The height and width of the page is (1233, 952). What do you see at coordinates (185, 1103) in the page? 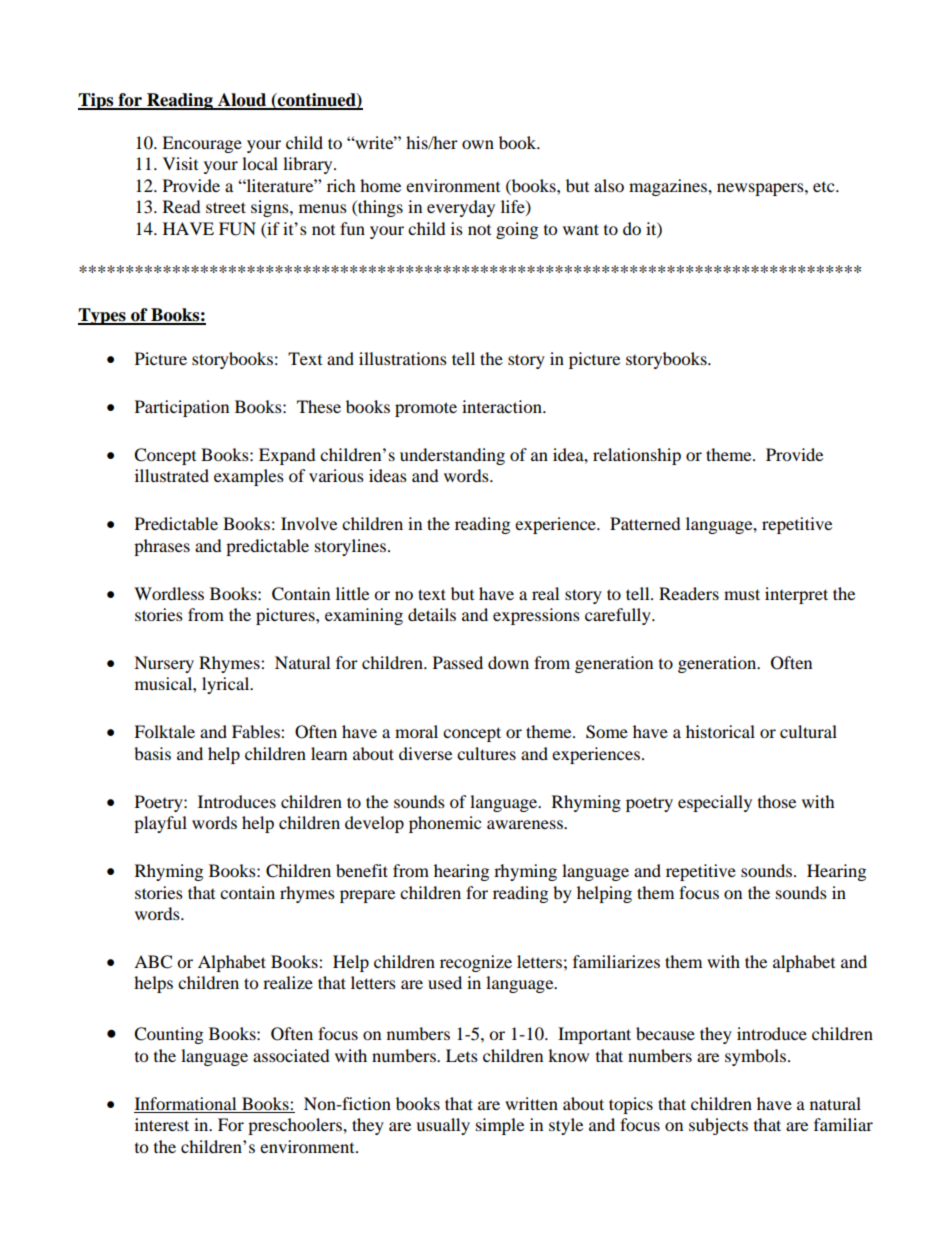
I see `Informational` at bounding box center [185, 1103].
